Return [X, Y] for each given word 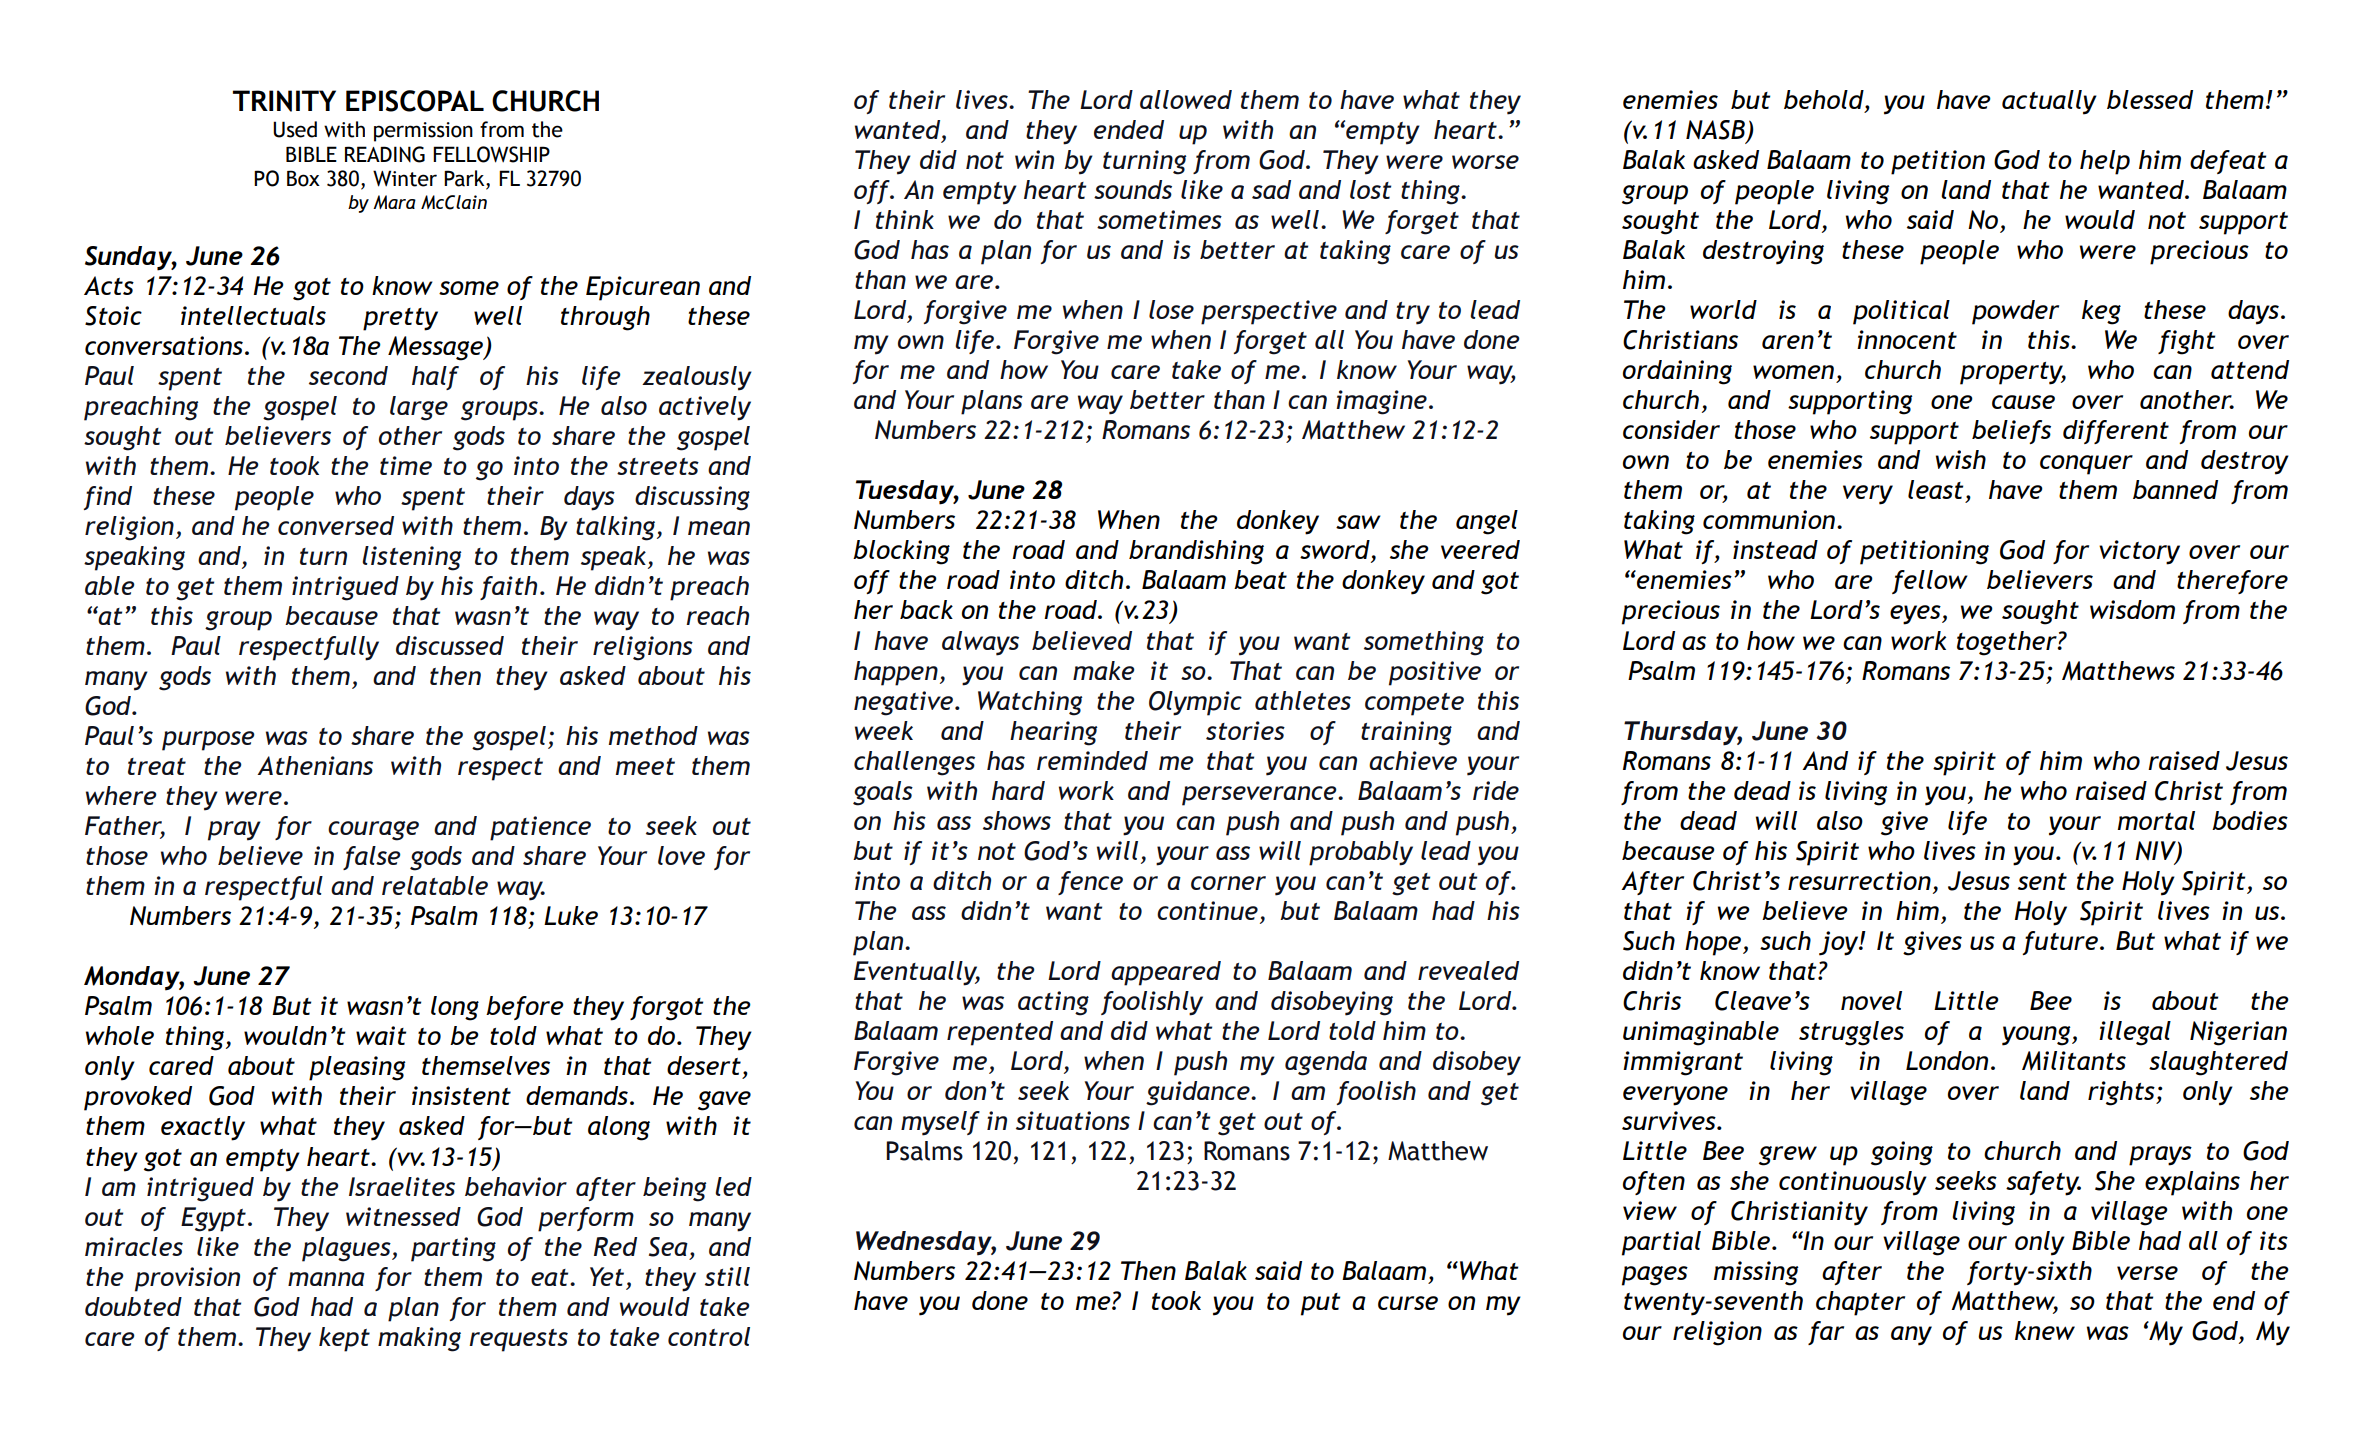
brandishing [1196, 552]
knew [2045, 1330]
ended [1129, 129]
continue [1207, 910]
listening [411, 558]
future [2060, 943]
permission [423, 132]
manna [326, 1279]
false [372, 858]
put [1320, 1304]
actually [2049, 102]
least [1935, 489]
